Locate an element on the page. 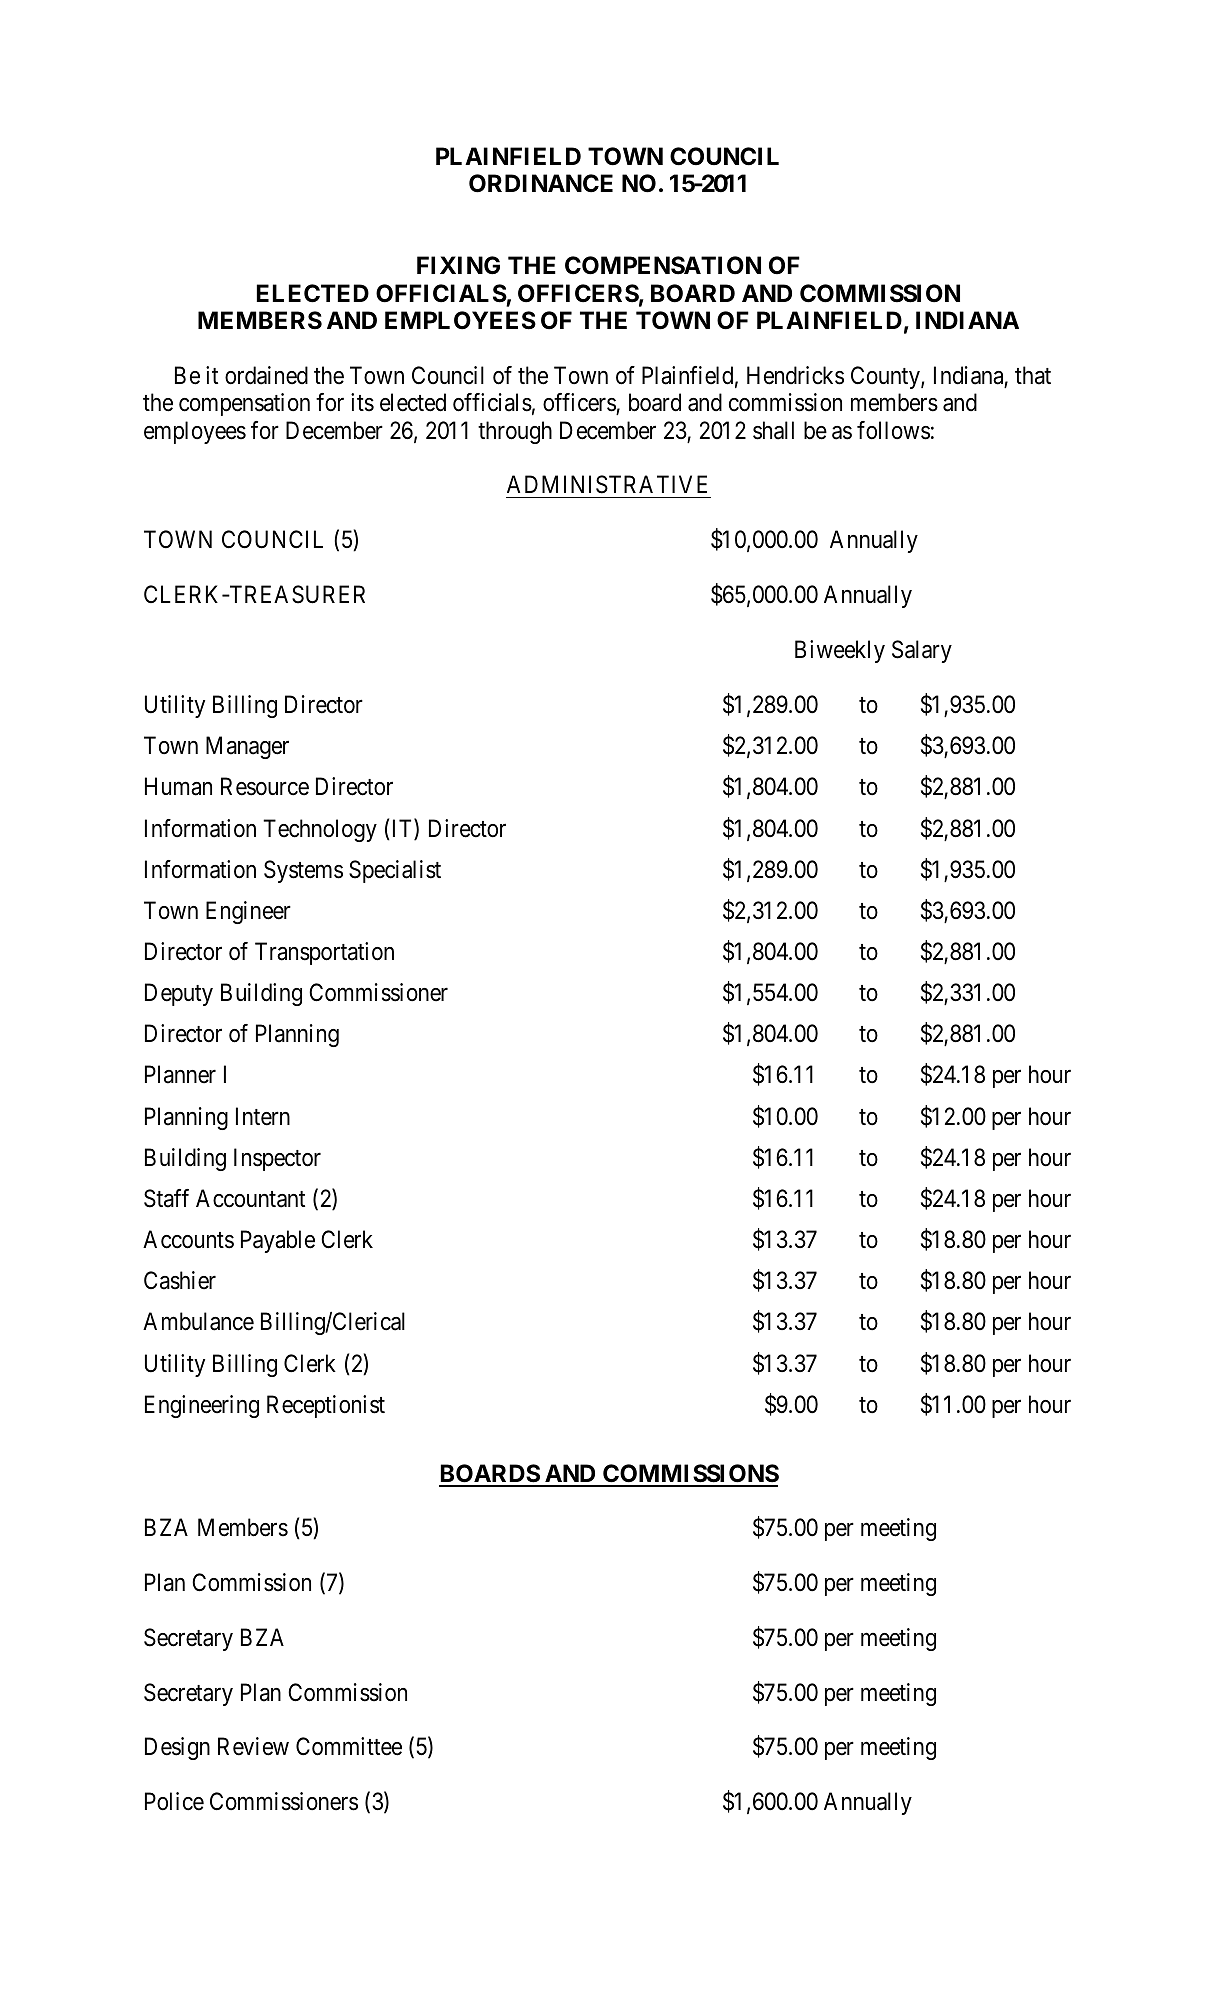 The image size is (1217, 2004). Transportation is located at coordinates (324, 953).
